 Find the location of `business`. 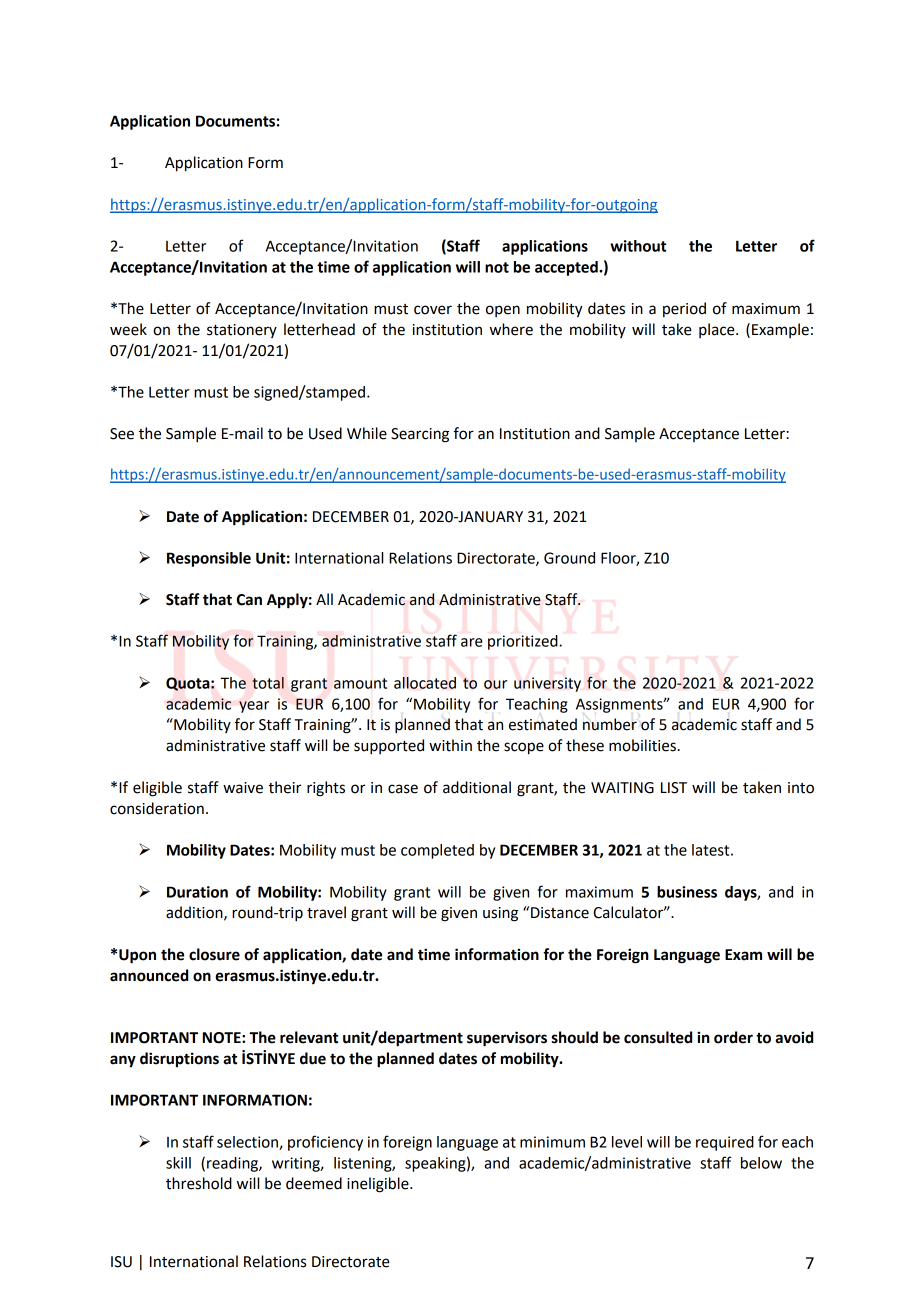

business is located at coordinates (687, 892).
